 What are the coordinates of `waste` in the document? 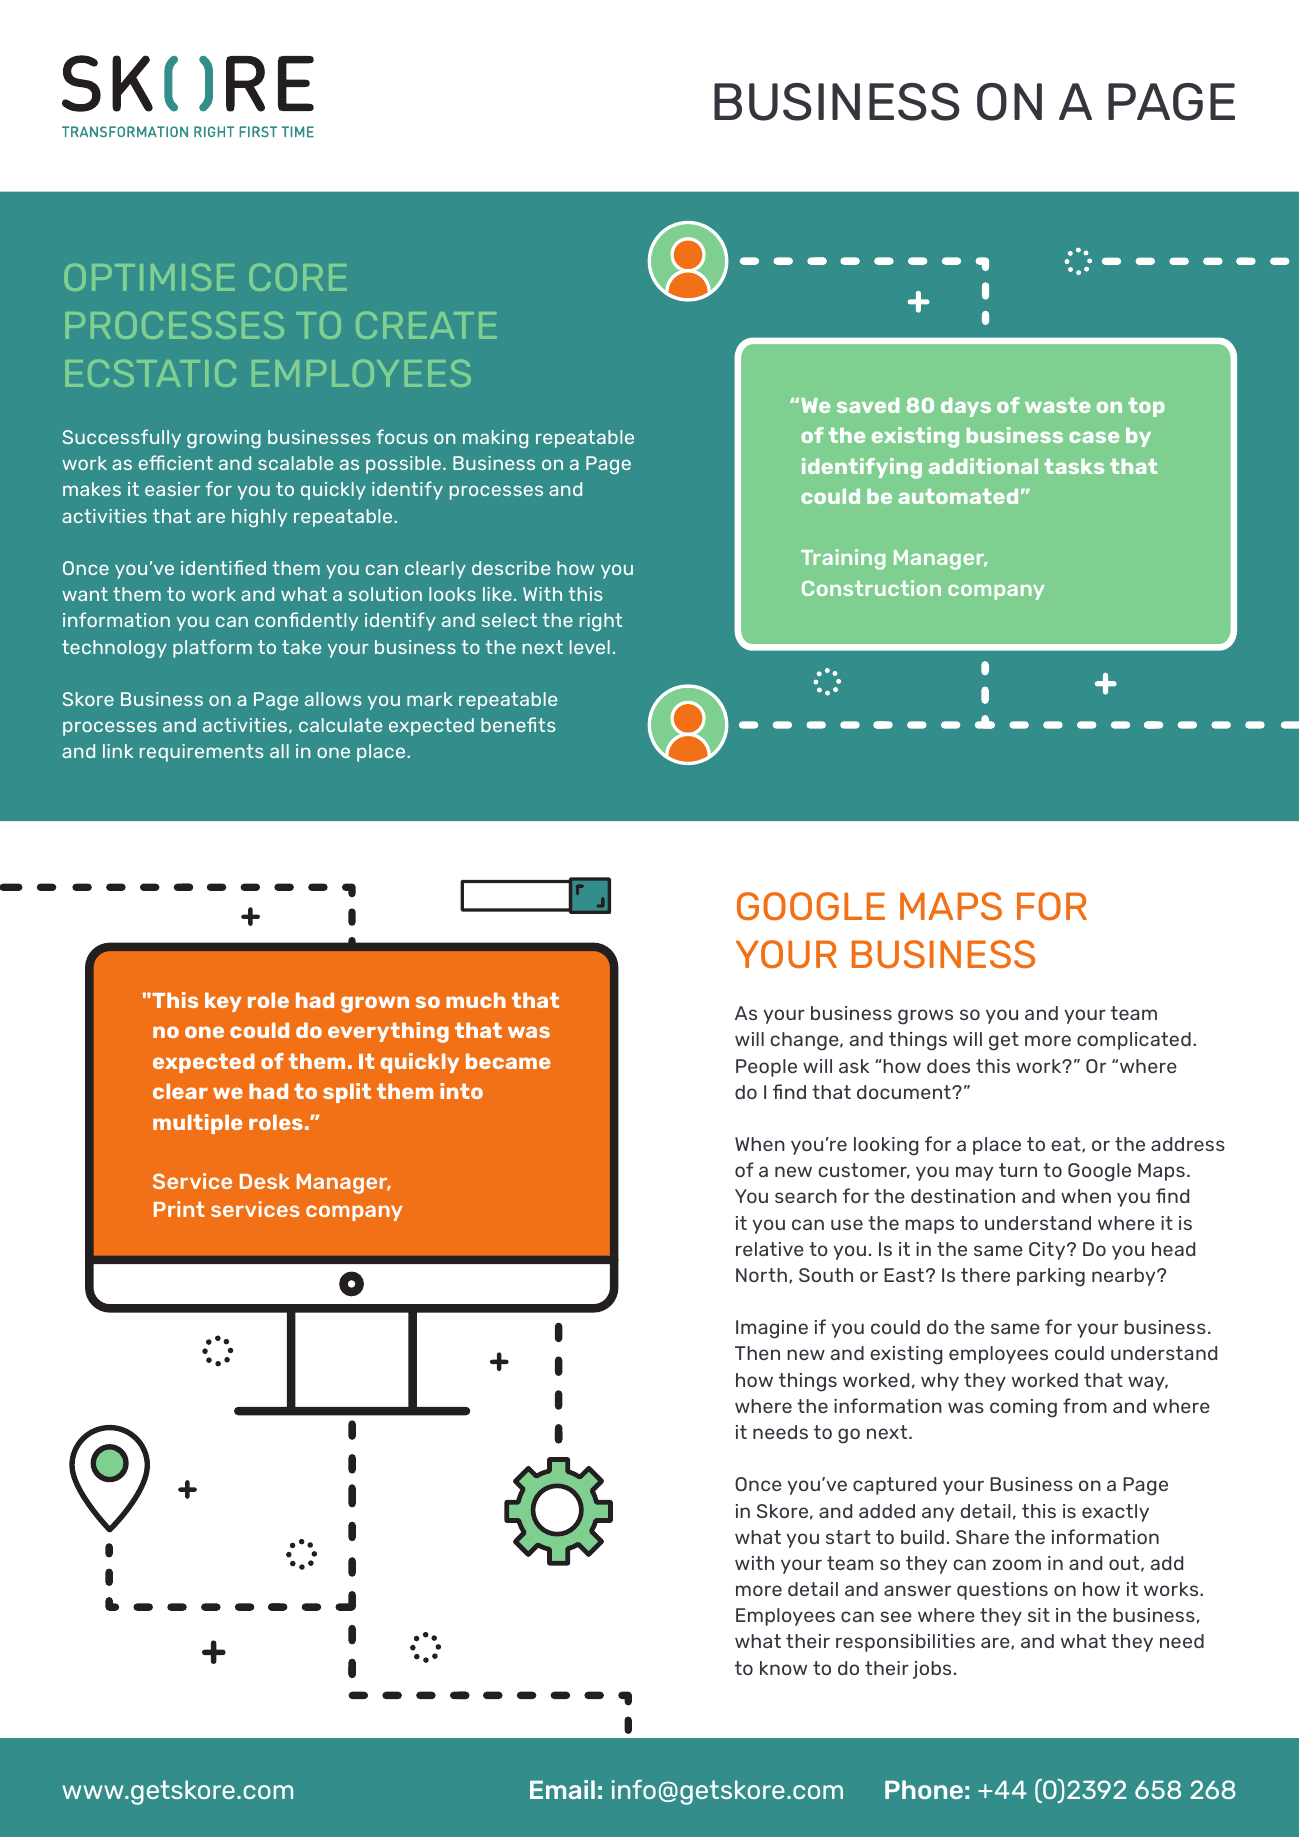 It's located at (1057, 405).
